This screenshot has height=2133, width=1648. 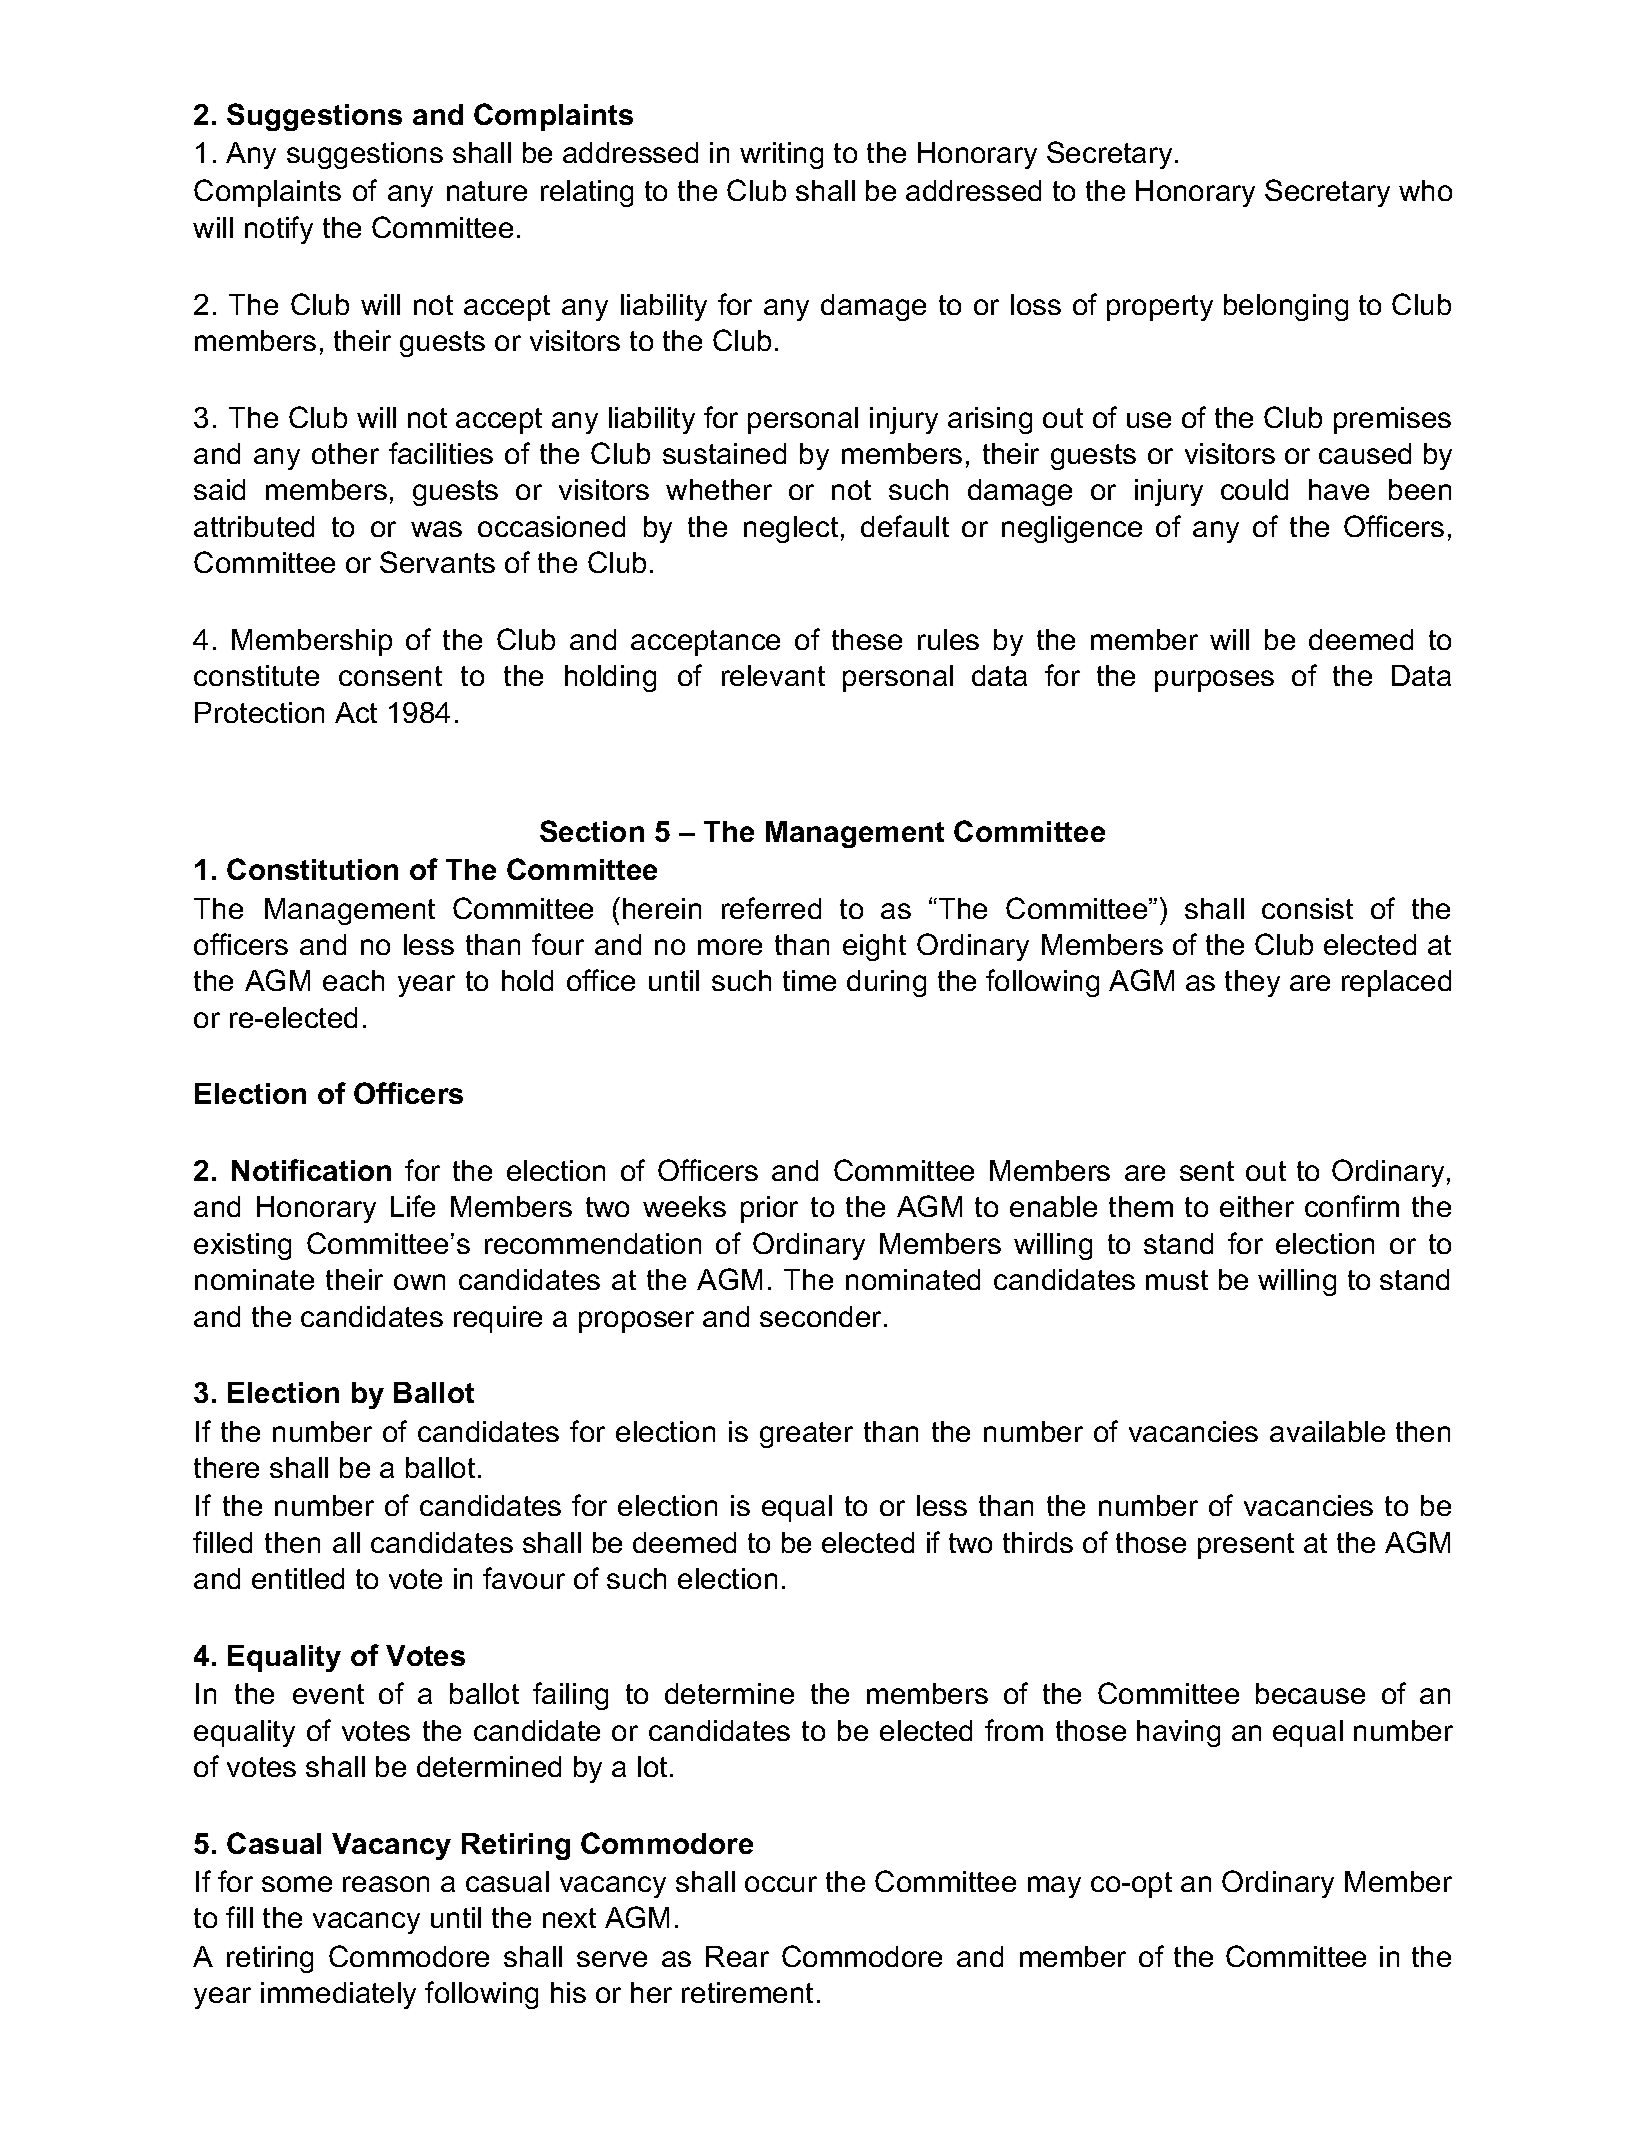 What do you see at coordinates (1252, 983) in the screenshot?
I see `they` at bounding box center [1252, 983].
